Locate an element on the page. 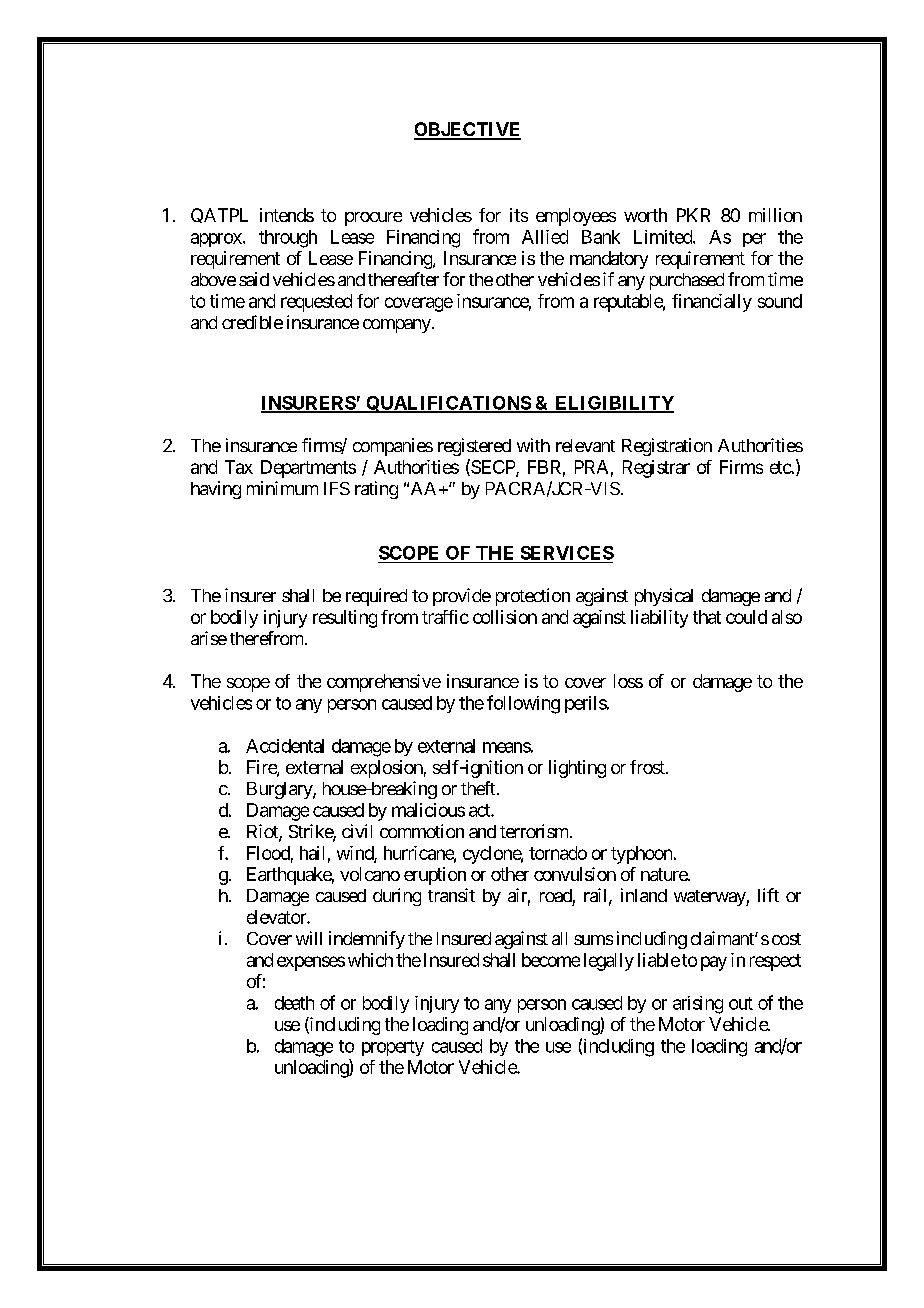 This image has width=924, height=1308. company is located at coordinates (397, 326).
